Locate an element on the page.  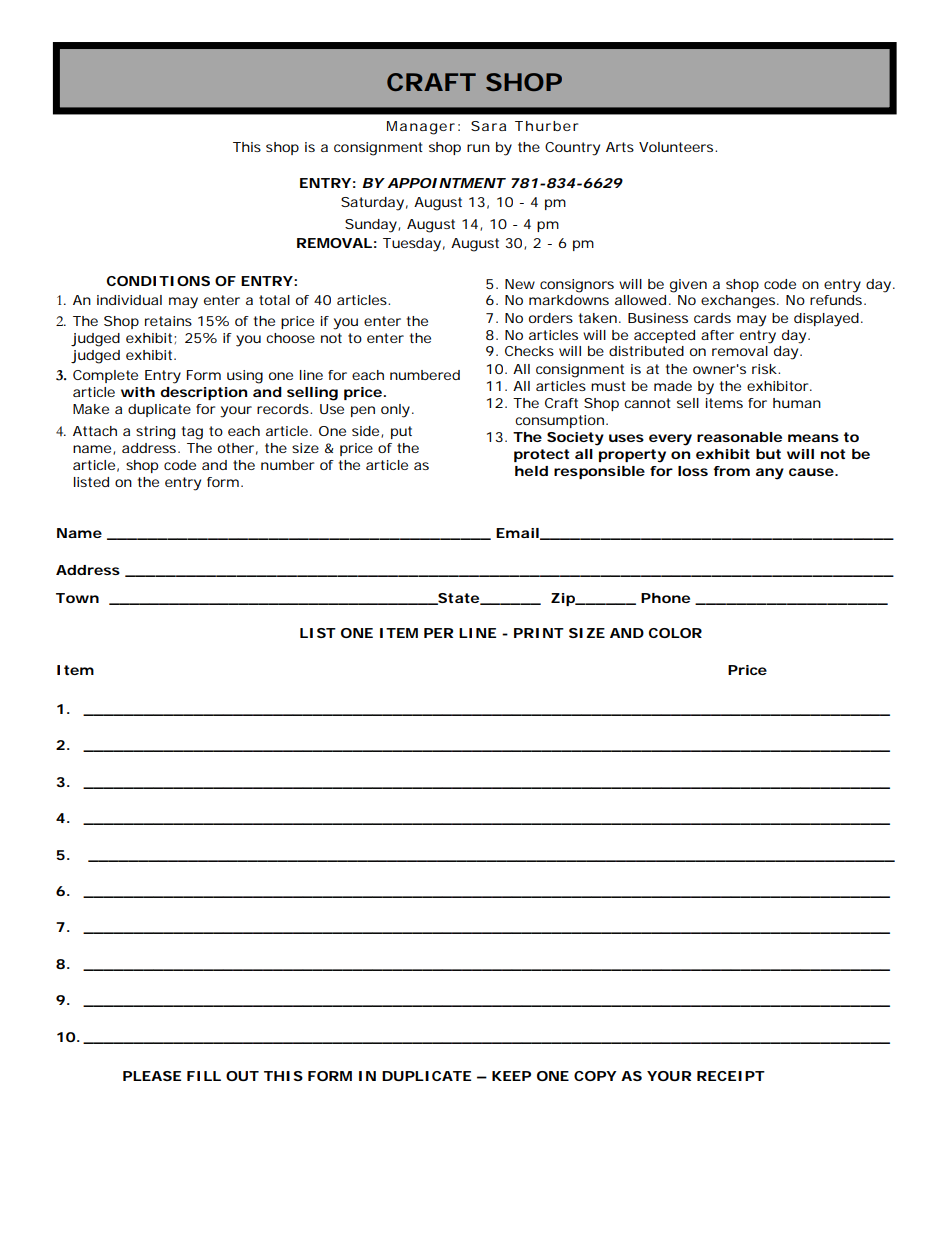
APPOINTMENT is located at coordinates (446, 183).
